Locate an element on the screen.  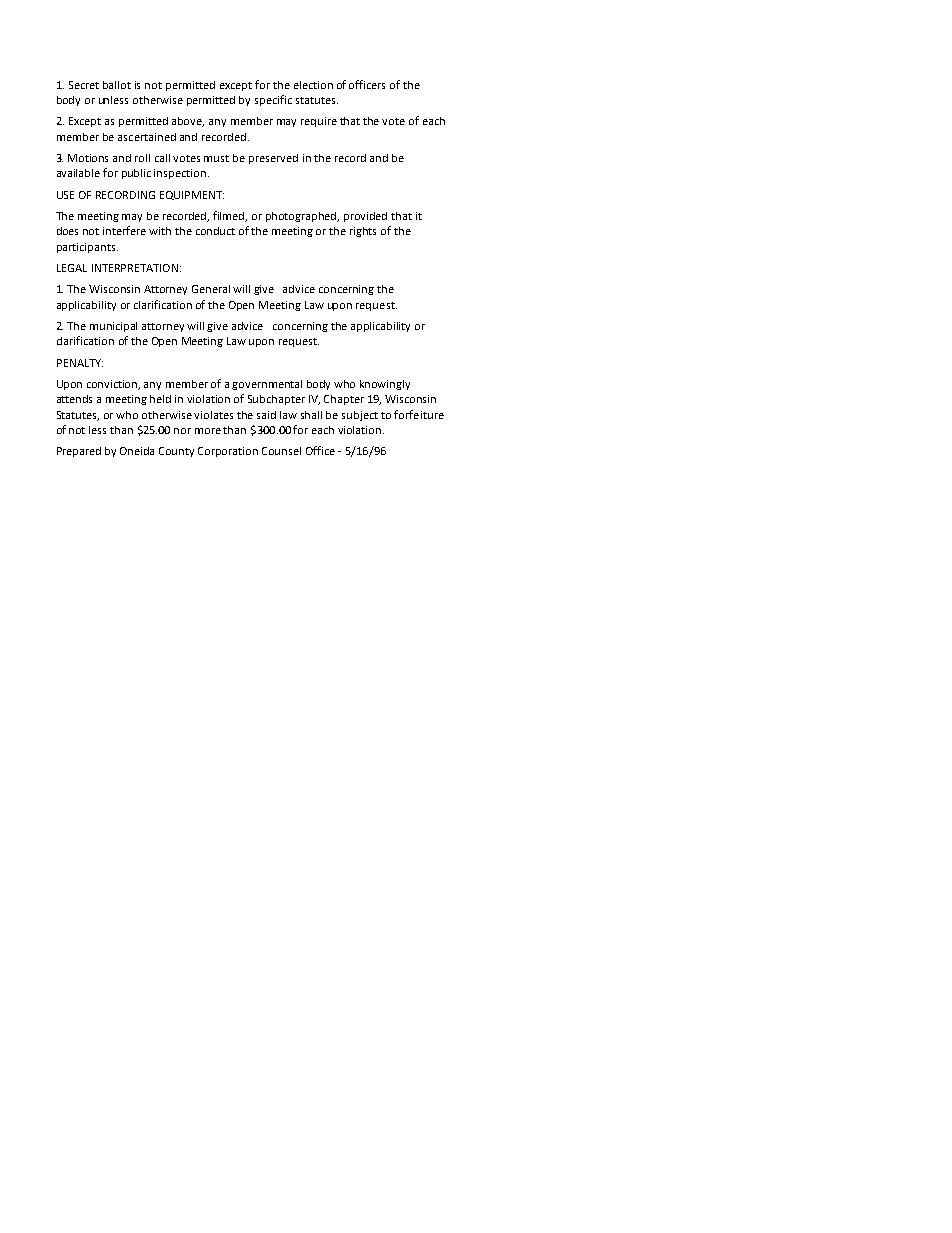
election is located at coordinates (313, 85).
